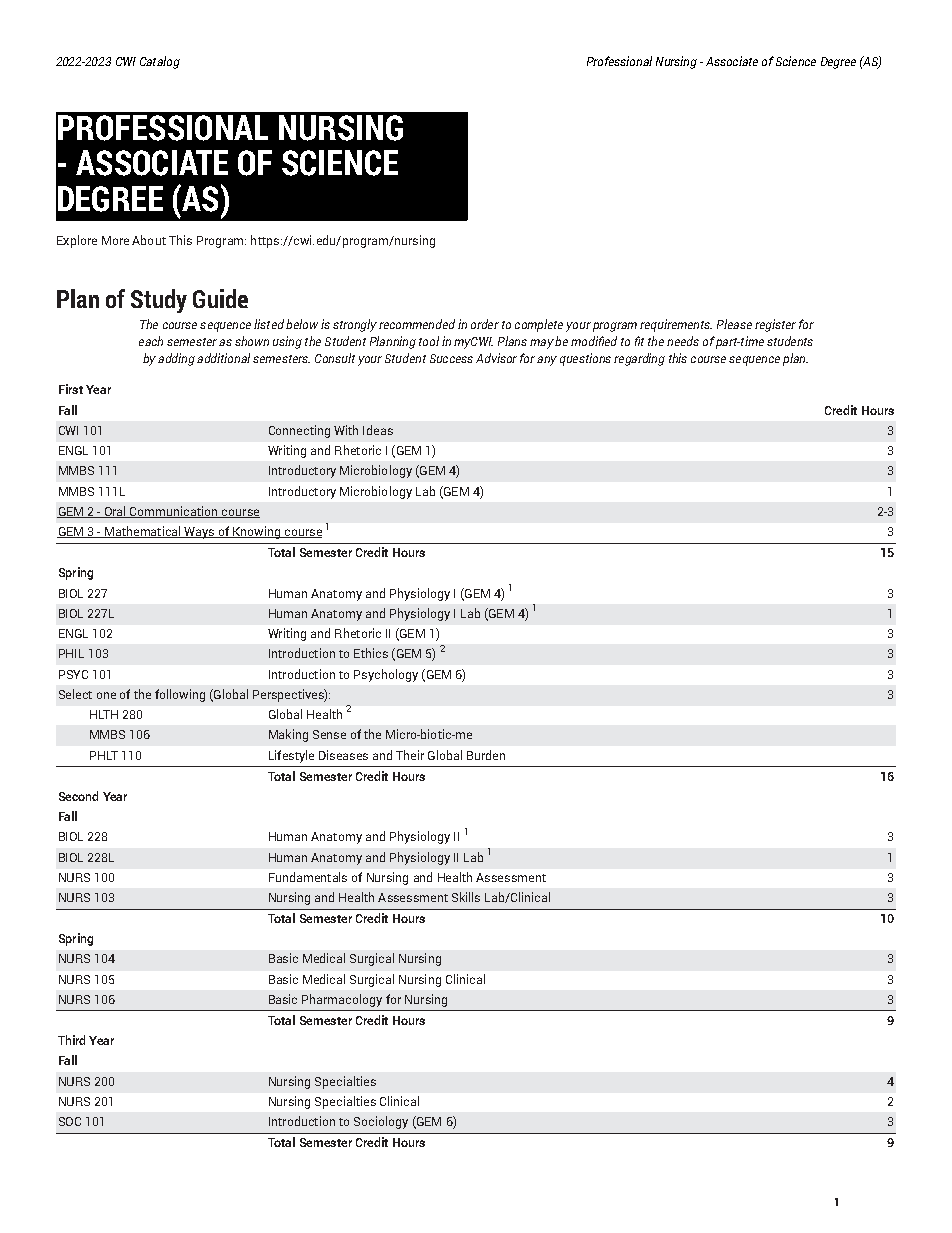 This screenshot has width=952, height=1233. Describe the element at coordinates (639, 359) in the screenshot. I see `regarding` at that location.
